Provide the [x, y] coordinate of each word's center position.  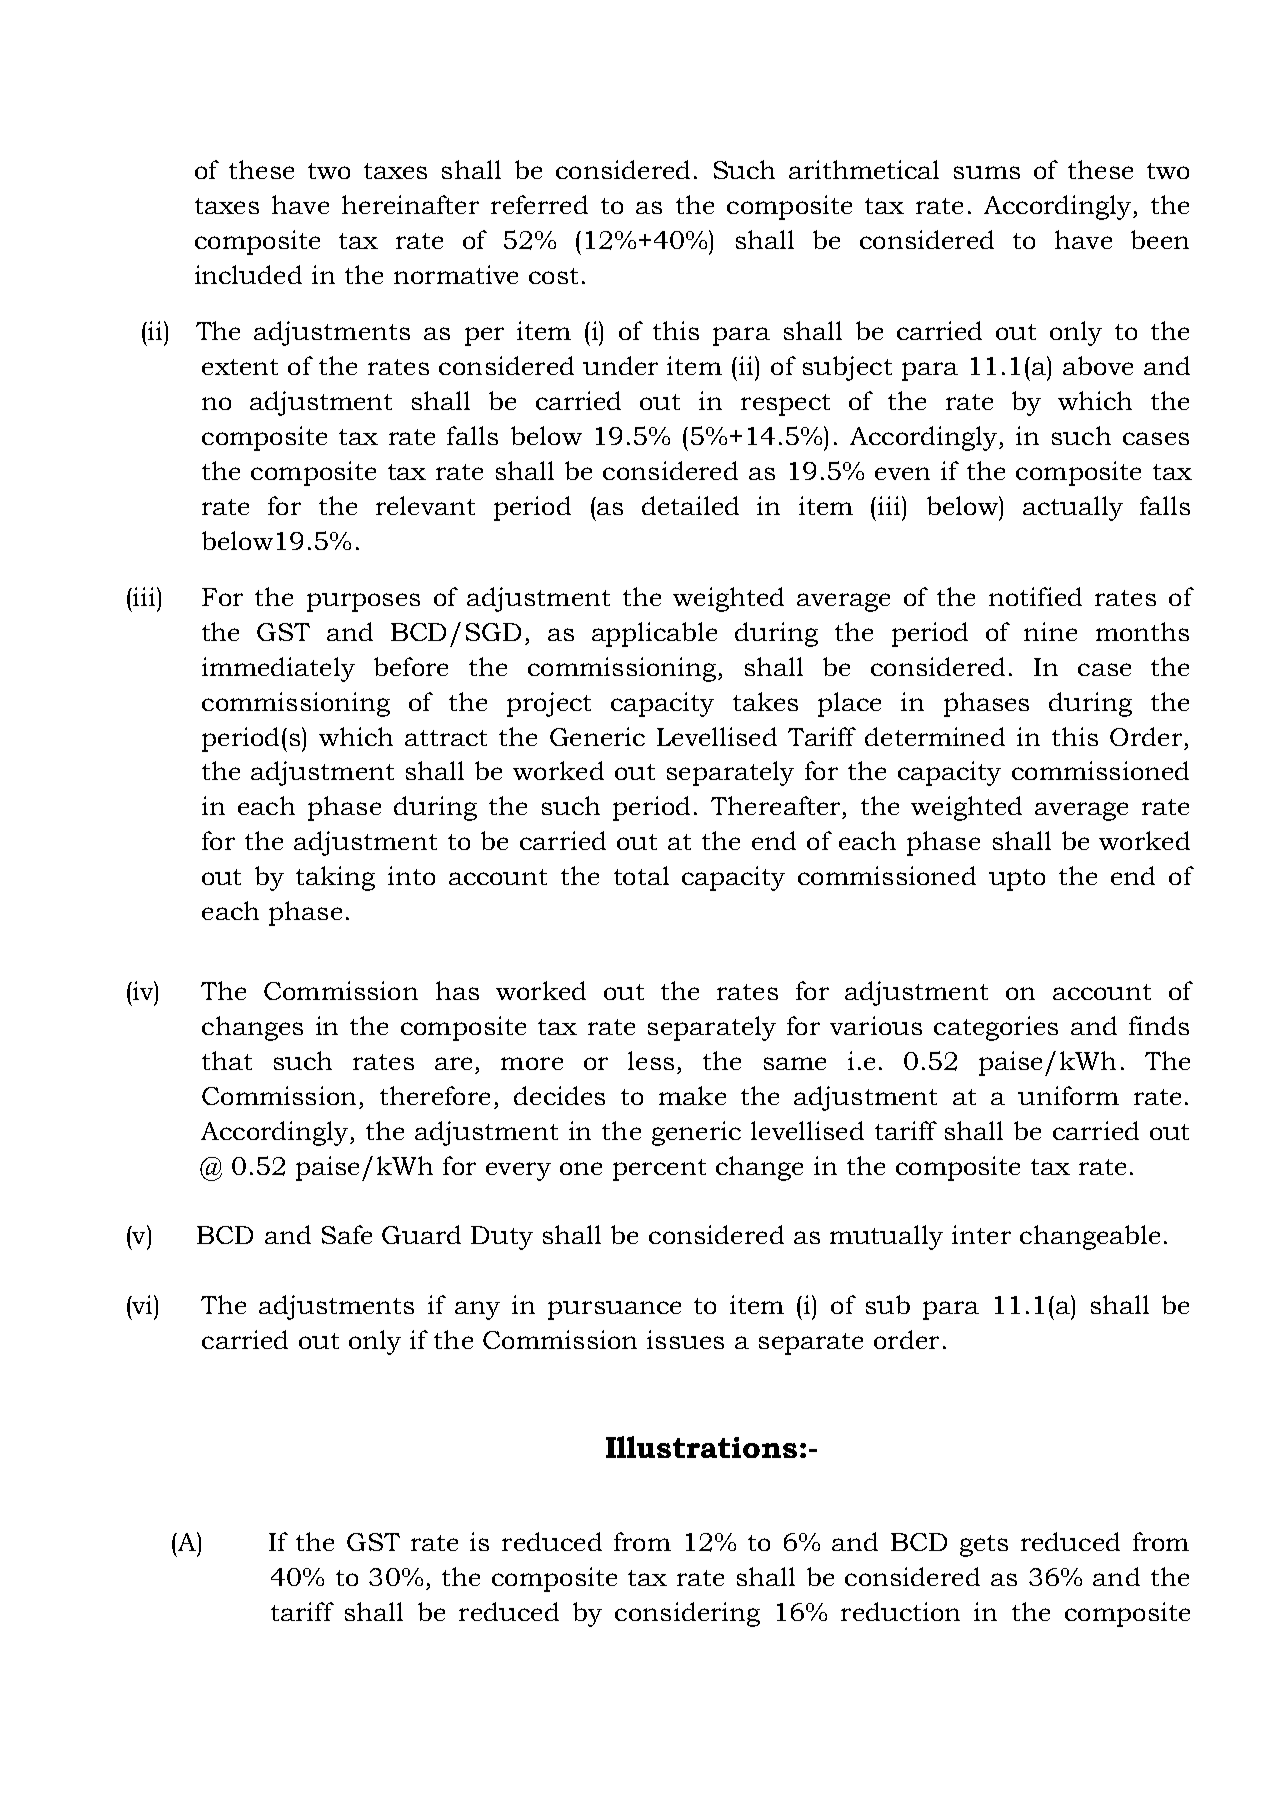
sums [987, 172]
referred [539, 204]
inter [981, 1234]
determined [935, 736]
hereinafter [410, 204]
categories [996, 1028]
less [651, 1060]
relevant [425, 505]
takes [765, 701]
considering [687, 1614]
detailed [690, 505]
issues [685, 1339]
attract [446, 738]
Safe [347, 1234]
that [227, 1060]
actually [1073, 508]
